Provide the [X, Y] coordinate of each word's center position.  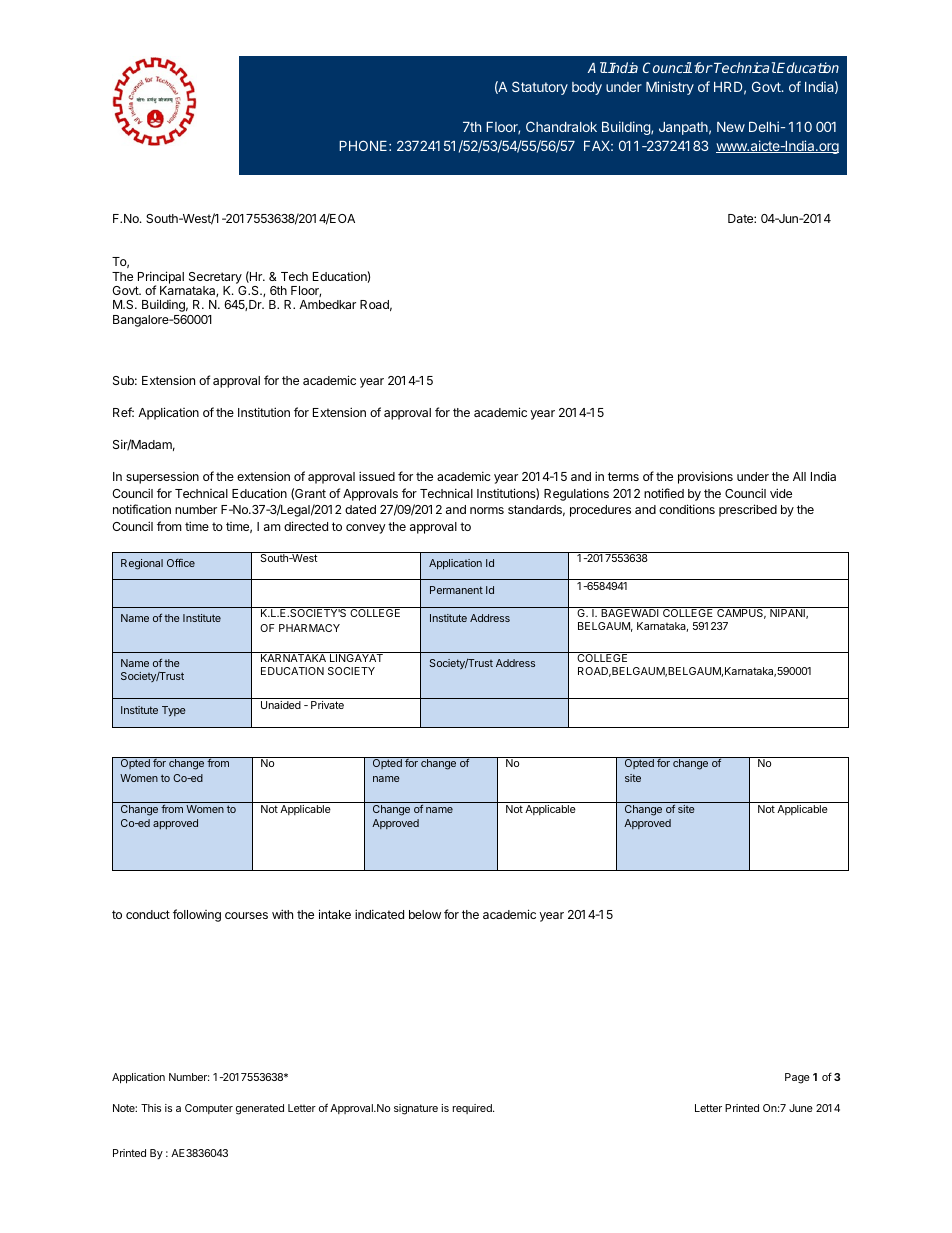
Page [797, 1078]
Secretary [215, 278]
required [473, 1109]
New [731, 127]
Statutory [540, 88]
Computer [209, 1109]
